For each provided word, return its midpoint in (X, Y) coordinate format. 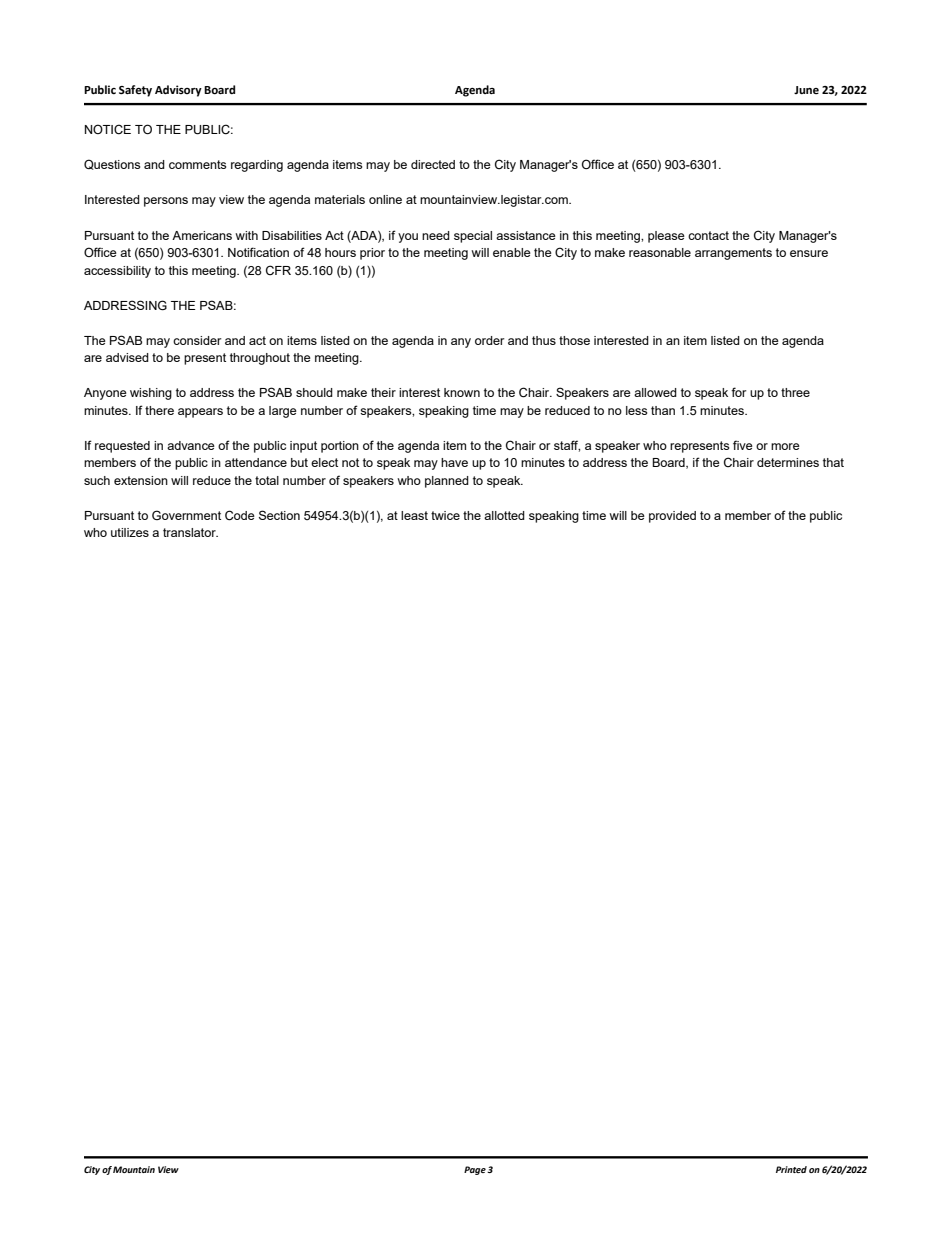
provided (672, 517)
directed (433, 164)
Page (475, 1170)
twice (445, 515)
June (806, 90)
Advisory (178, 91)
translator (190, 532)
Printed (791, 1169)
